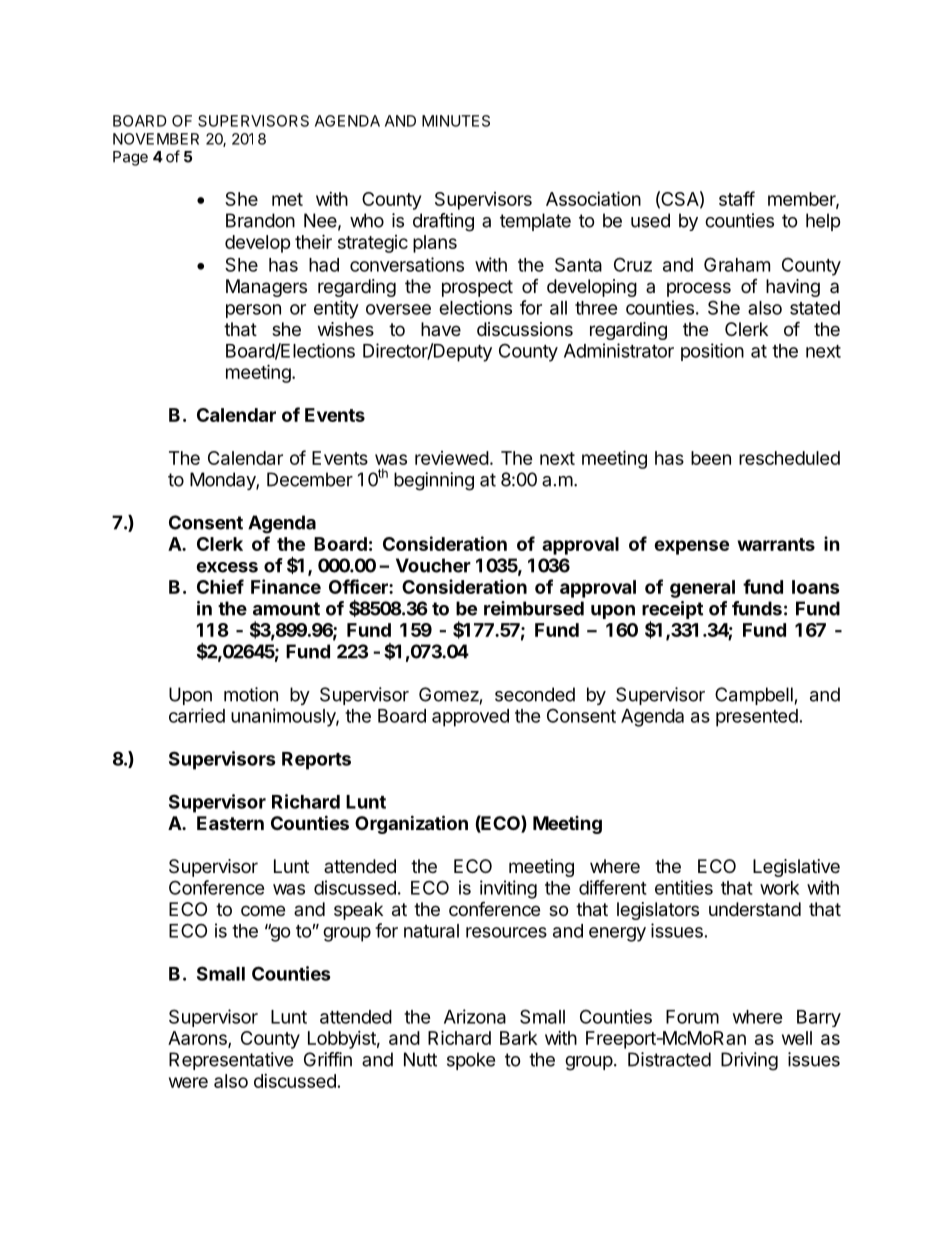 This image has width=952, height=1233. Describe the element at coordinates (310, 479) in the image. I see `December` at that location.
